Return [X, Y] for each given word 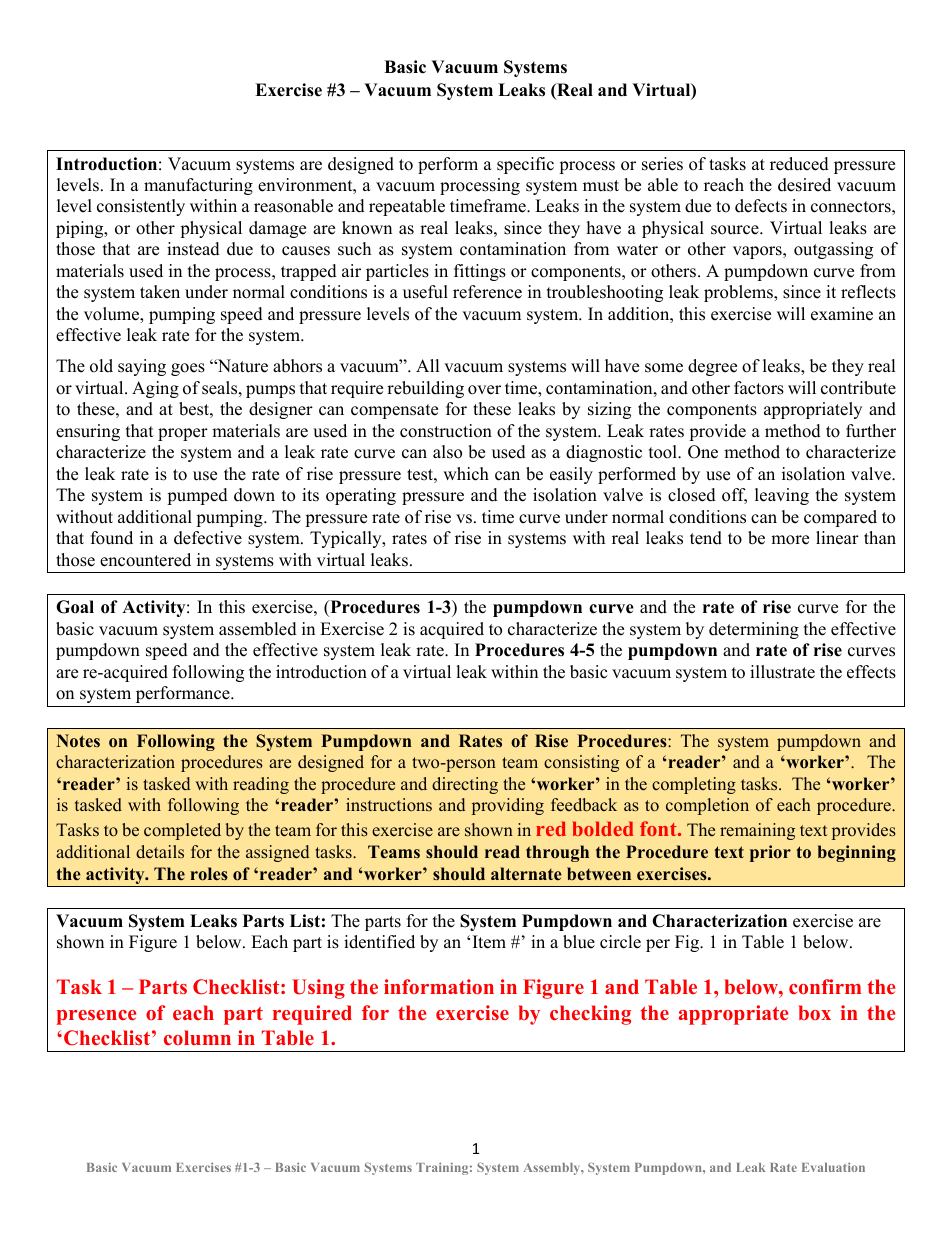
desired [804, 185]
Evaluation [833, 1167]
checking [590, 1015]
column [197, 1037]
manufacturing [198, 186]
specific [525, 165]
